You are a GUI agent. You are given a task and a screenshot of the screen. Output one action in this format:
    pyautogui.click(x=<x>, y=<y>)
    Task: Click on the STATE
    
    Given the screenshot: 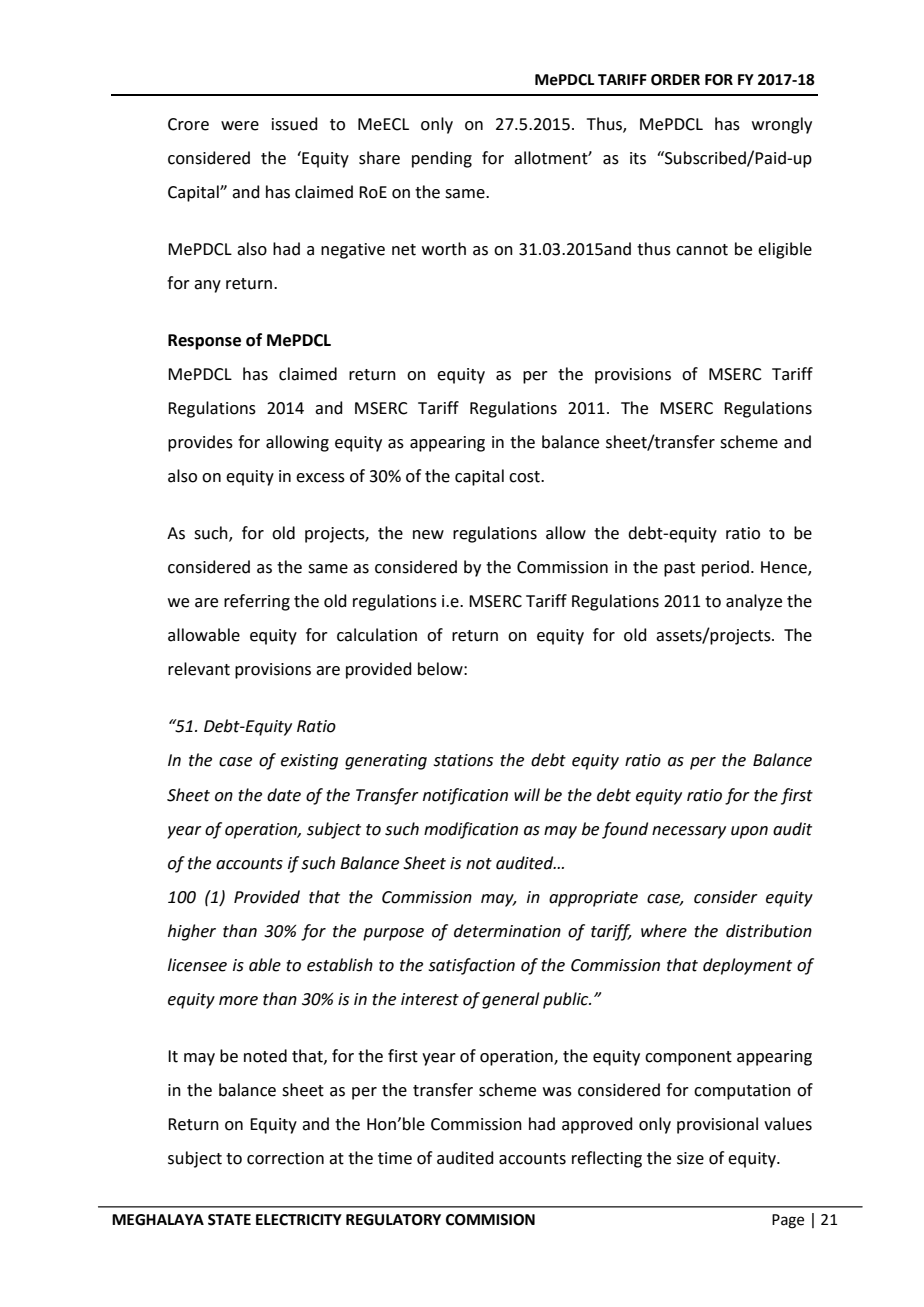 What is the action you would take?
    pyautogui.click(x=229, y=1220)
